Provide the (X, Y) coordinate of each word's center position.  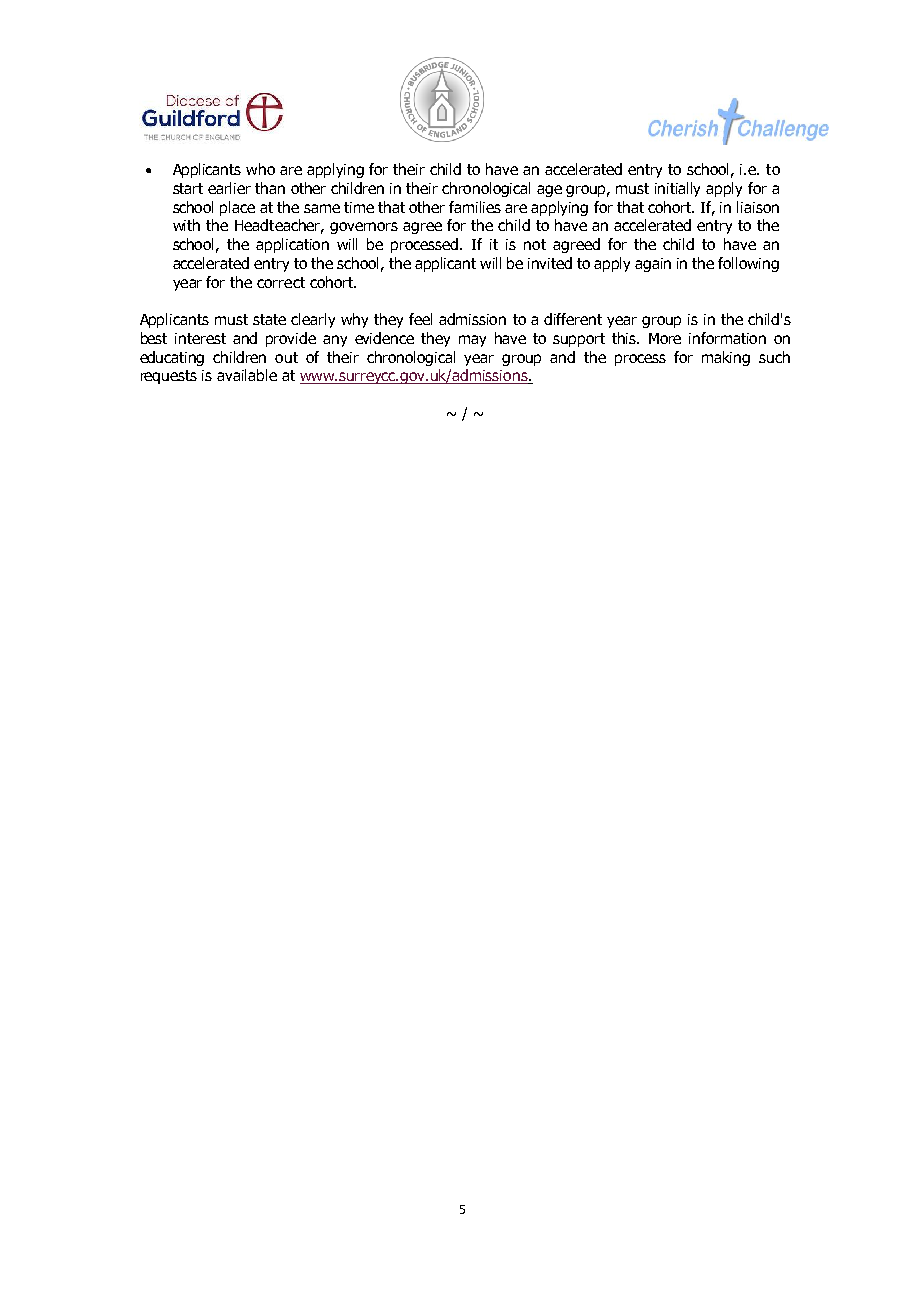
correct (281, 282)
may (472, 341)
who (260, 169)
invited (550, 263)
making (726, 358)
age (549, 191)
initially (677, 189)
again (653, 265)
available (247, 375)
